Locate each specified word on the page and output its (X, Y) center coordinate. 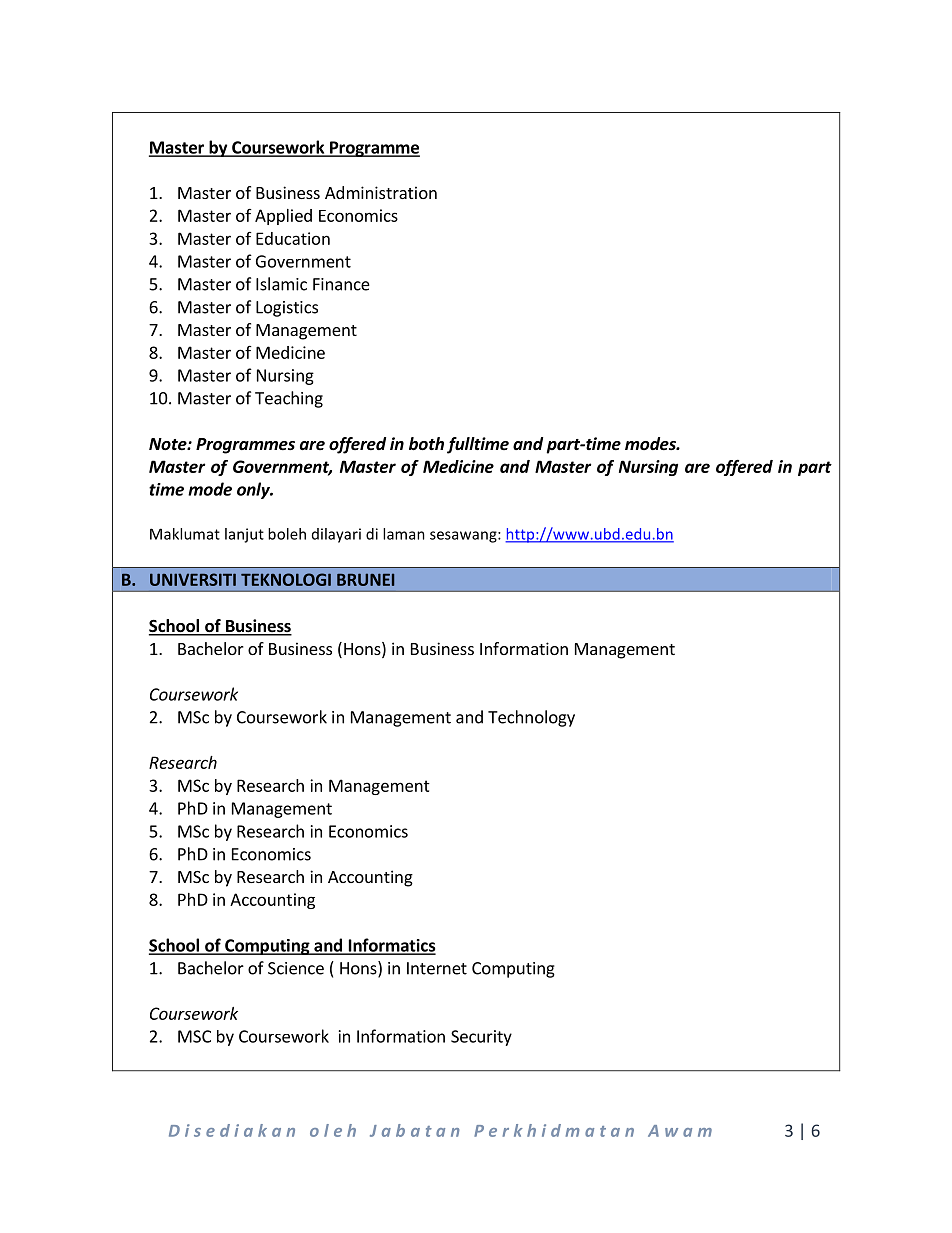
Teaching (289, 399)
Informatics (391, 946)
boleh (287, 534)
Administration (381, 192)
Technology (531, 718)
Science (296, 968)
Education (293, 238)
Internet (437, 968)
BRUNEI (365, 579)
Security (481, 1038)
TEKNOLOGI (286, 579)
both (426, 444)
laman (404, 534)
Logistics (287, 309)
